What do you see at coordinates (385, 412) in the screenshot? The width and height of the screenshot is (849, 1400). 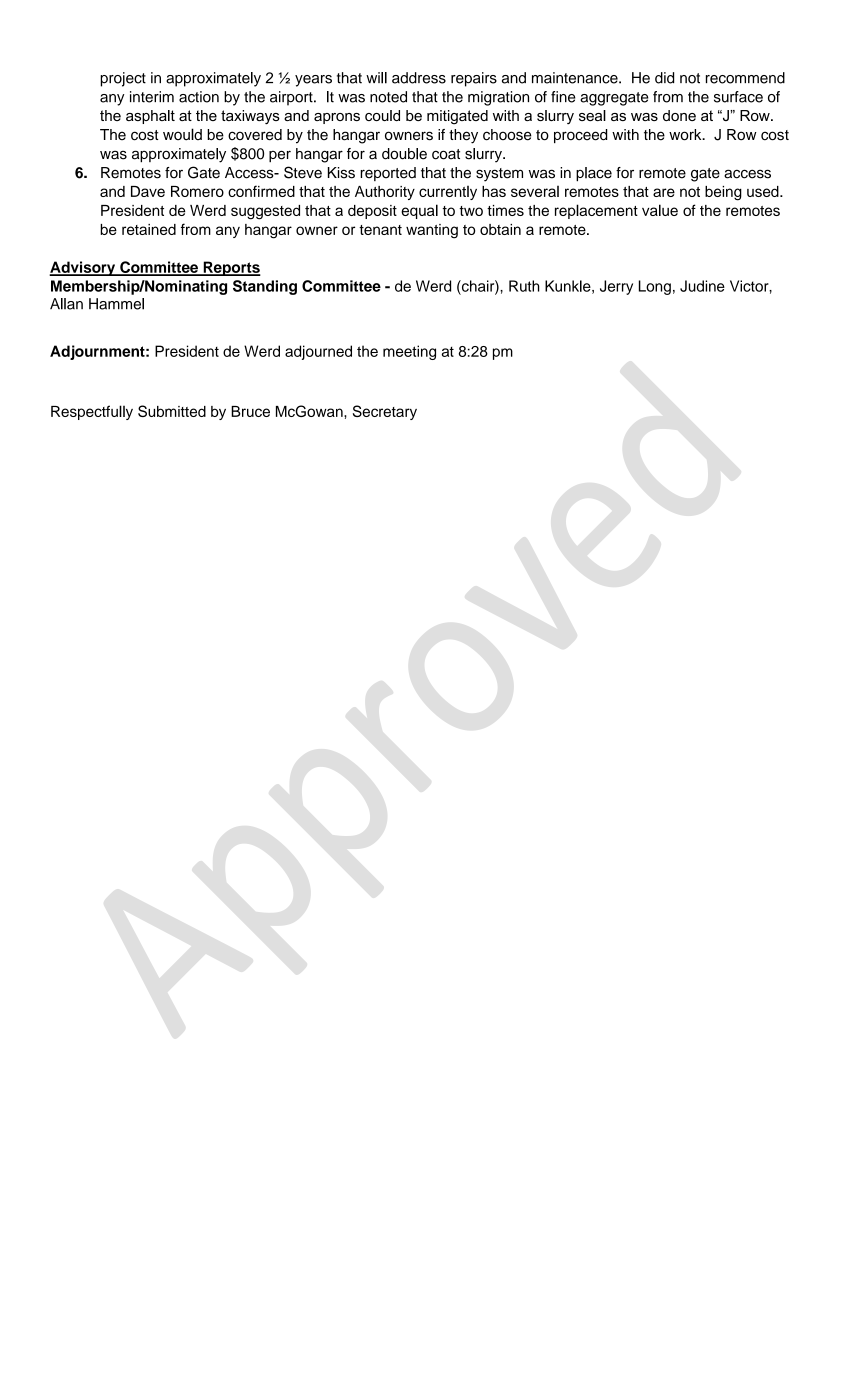 I see `Secretary` at bounding box center [385, 412].
